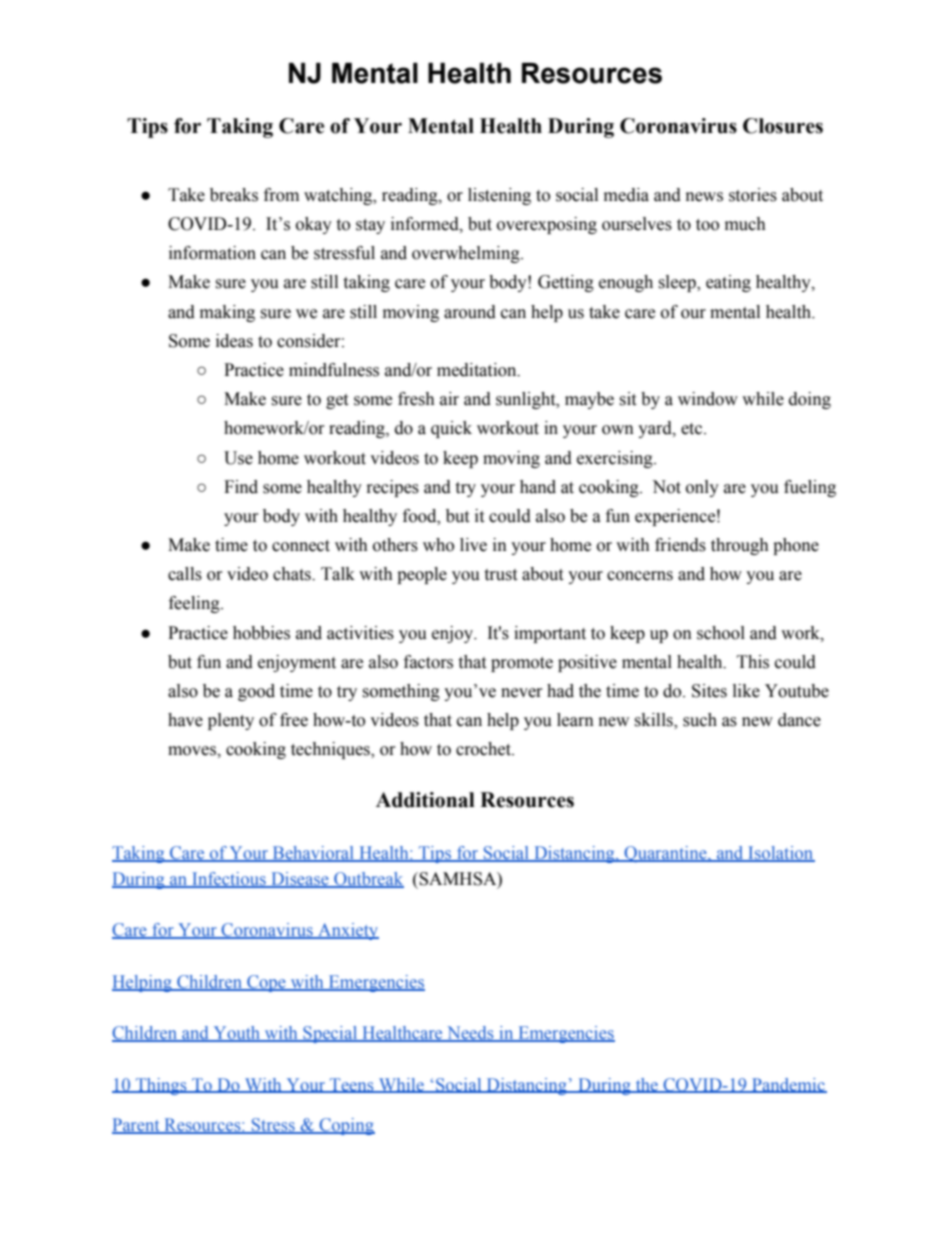 This screenshot has width=952, height=1233. What do you see at coordinates (470, 1034) in the screenshot?
I see `Needs` at bounding box center [470, 1034].
